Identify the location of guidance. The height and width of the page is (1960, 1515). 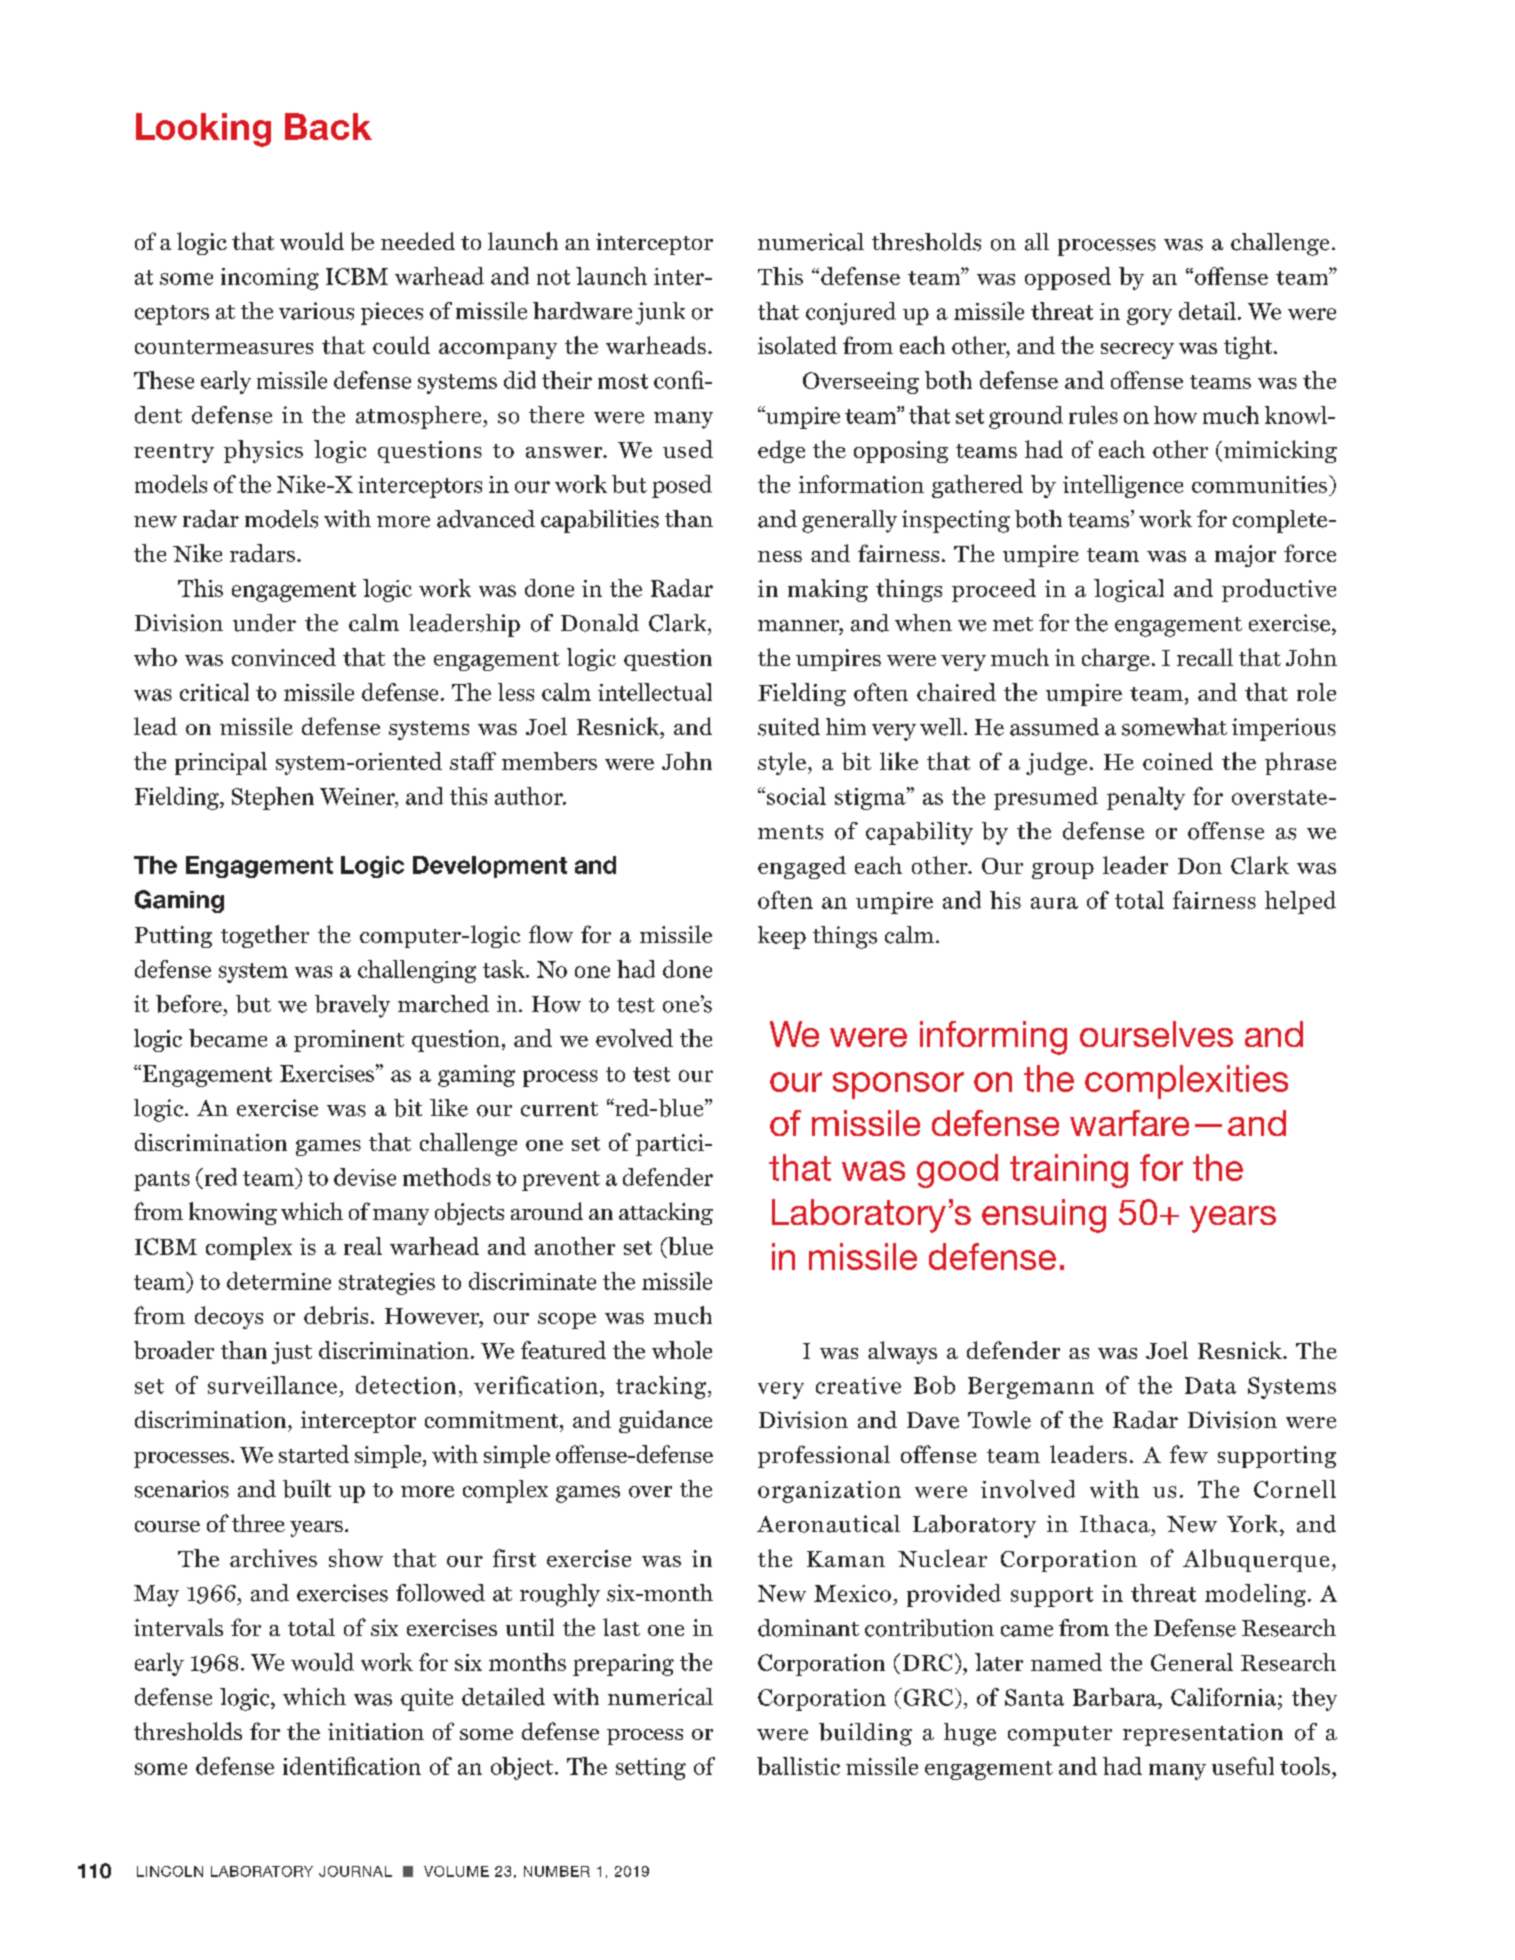
(665, 1421).
